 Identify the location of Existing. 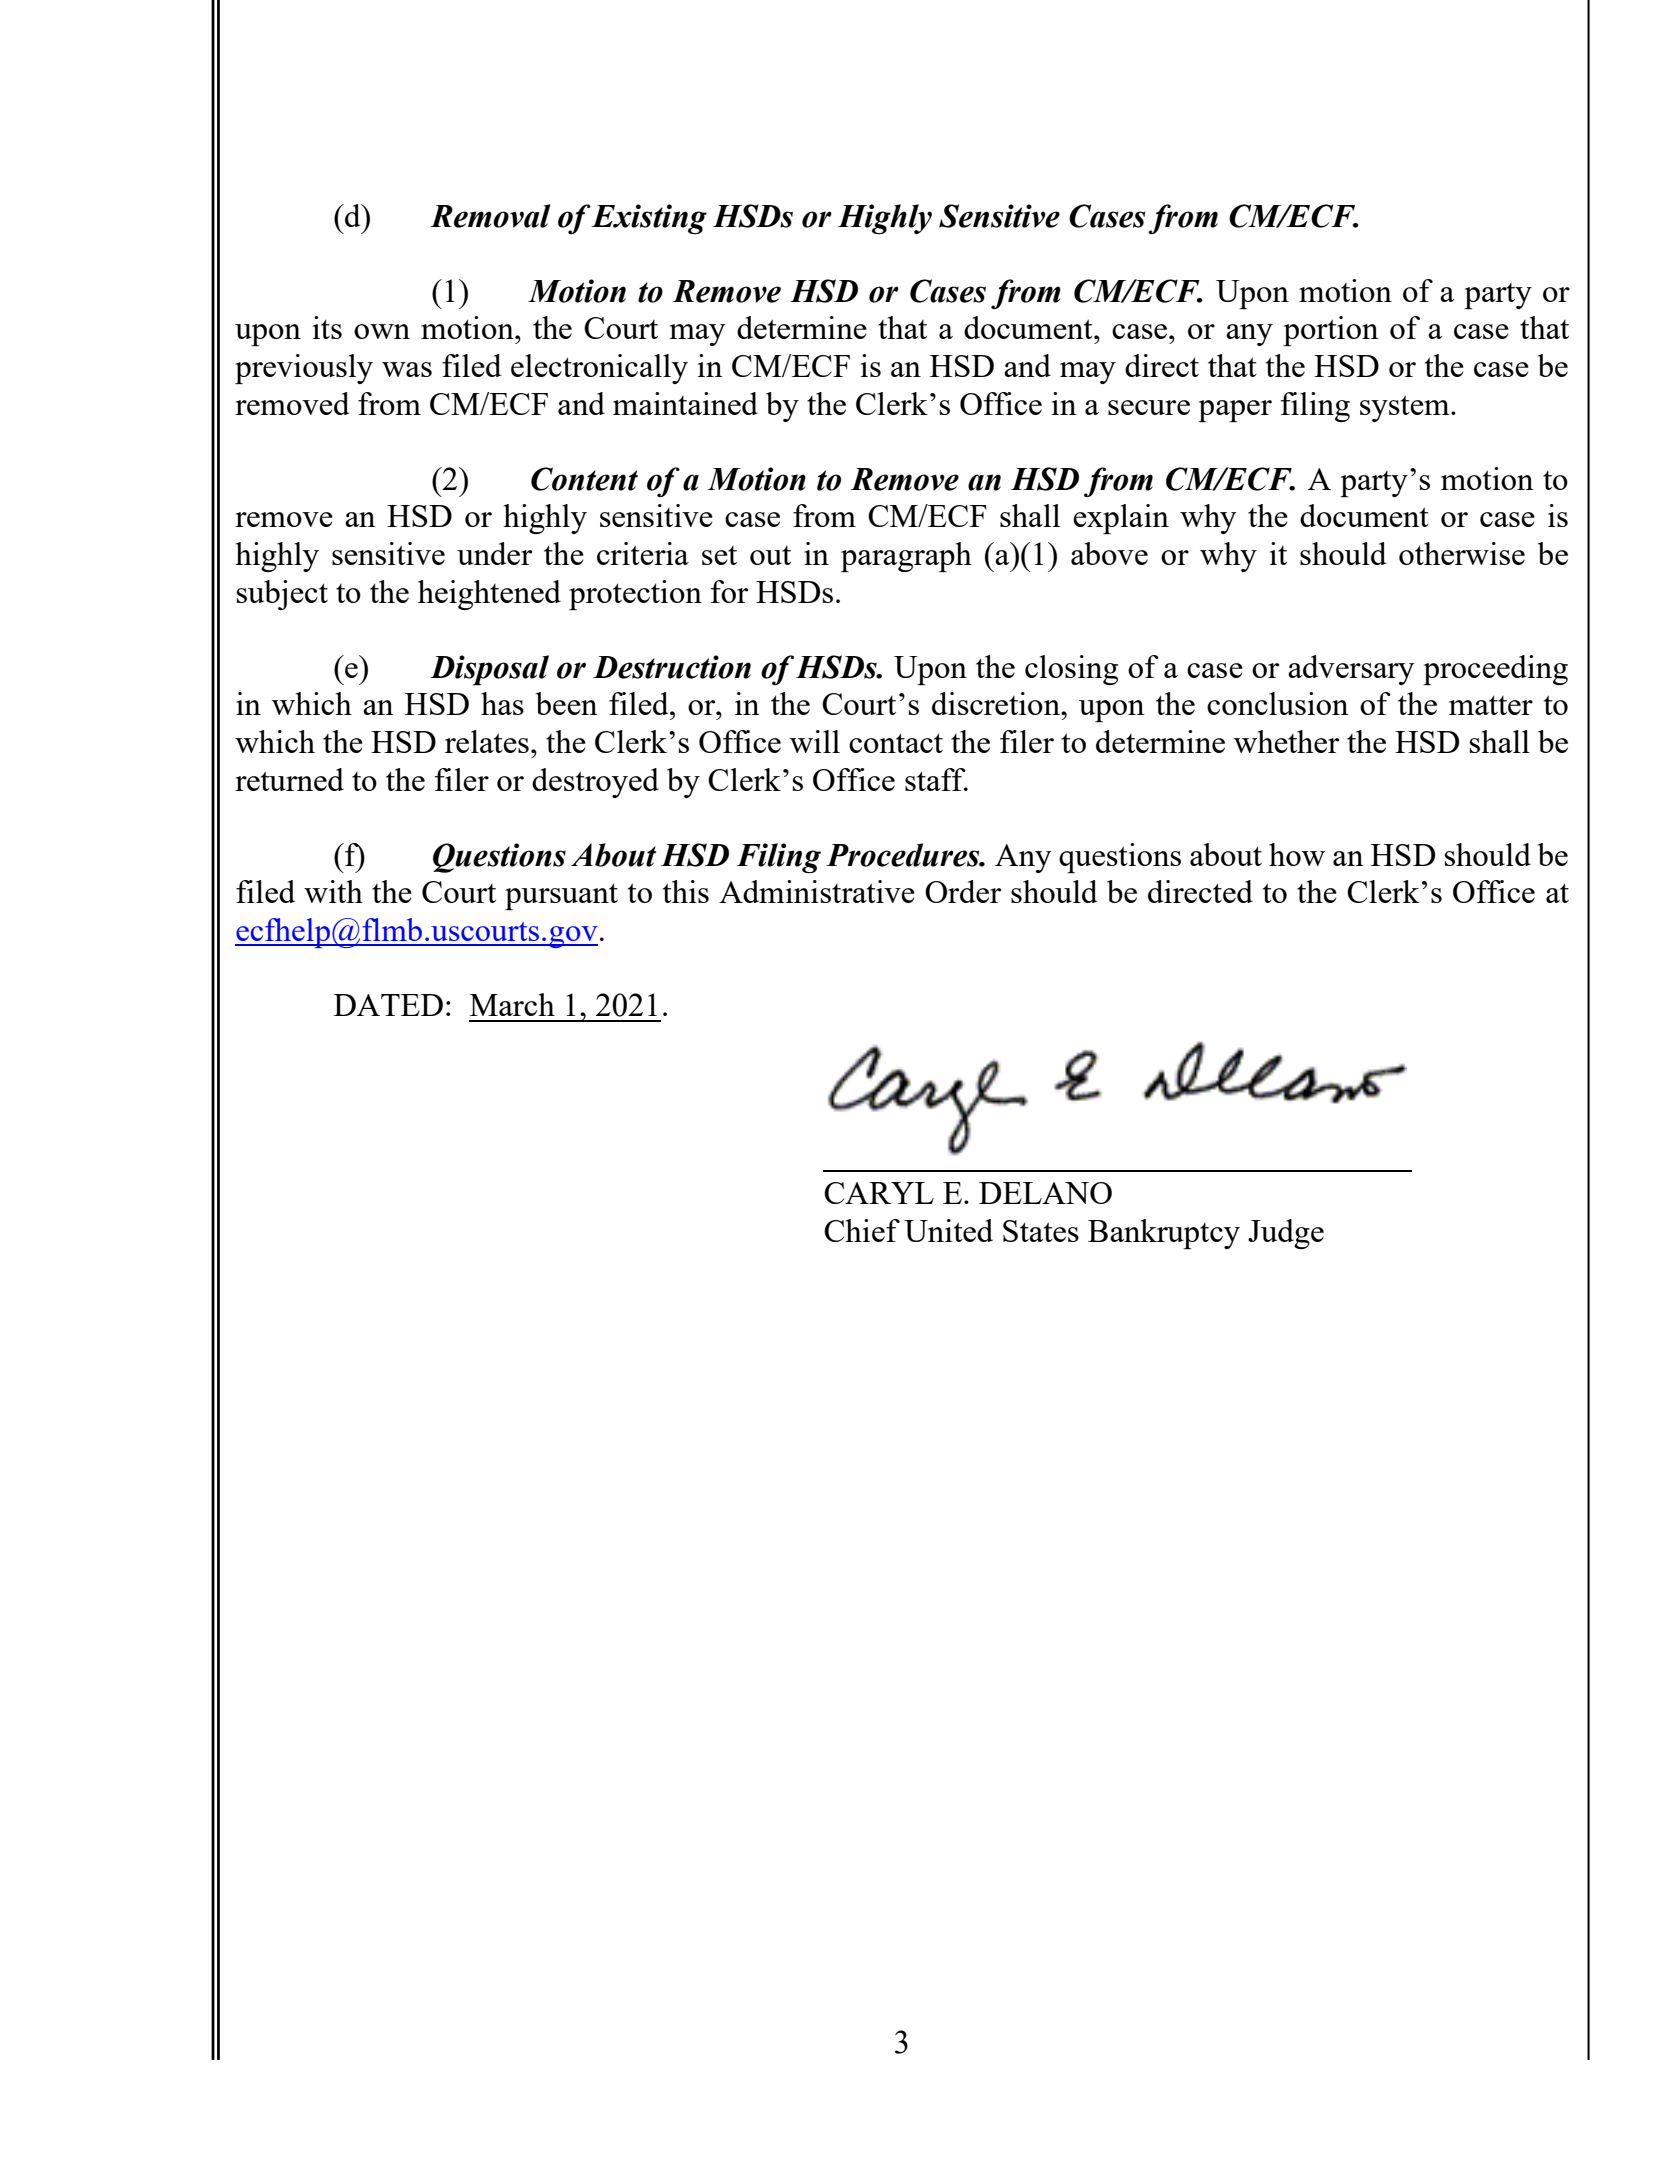
(649, 219).
